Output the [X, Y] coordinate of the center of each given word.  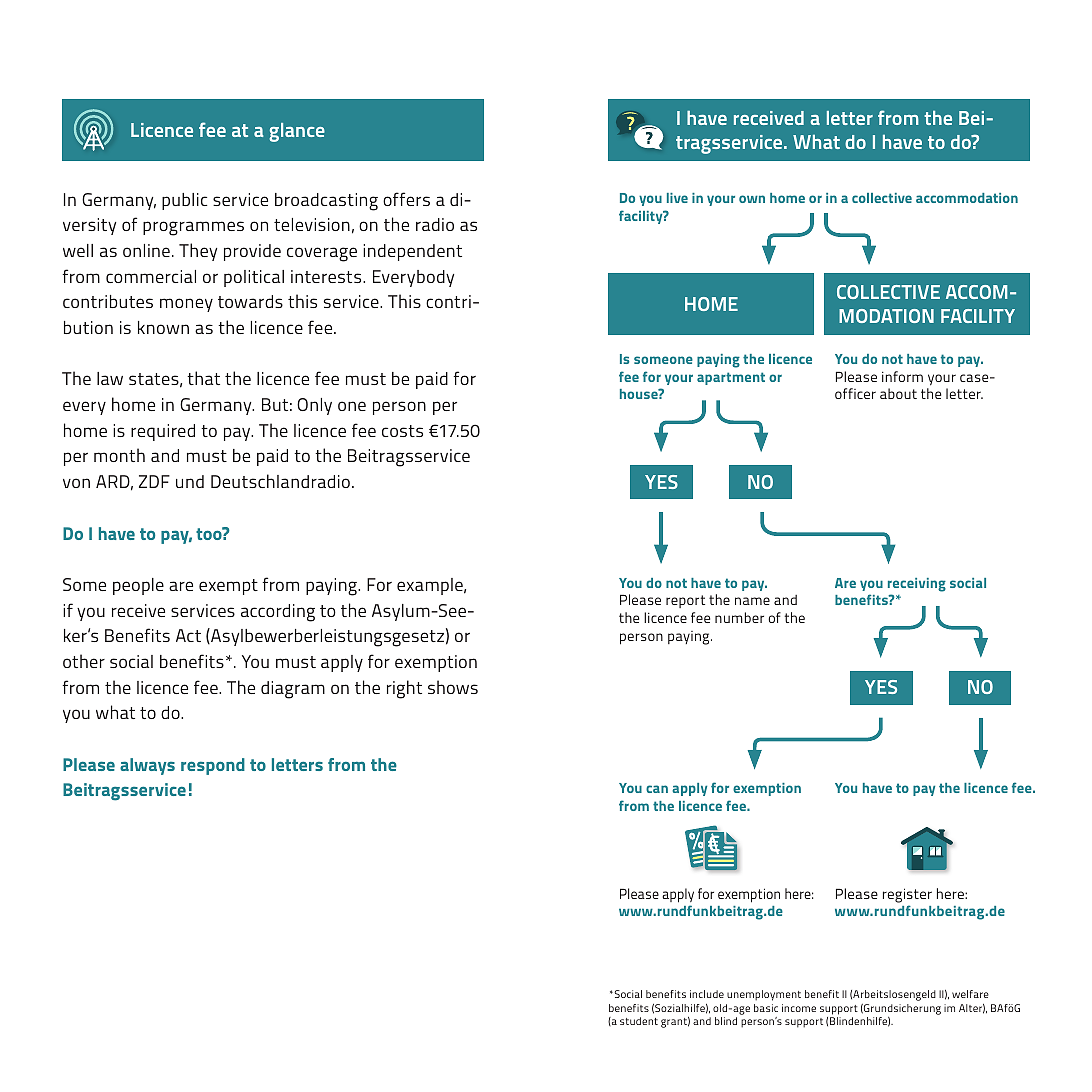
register [907, 895]
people [138, 586]
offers [406, 199]
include [707, 994]
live [677, 198]
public [184, 201]
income [799, 1008]
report [685, 601]
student [639, 1021]
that [203, 378]
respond [213, 766]
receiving [917, 585]
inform [902, 376]
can [657, 789]
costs [402, 431]
